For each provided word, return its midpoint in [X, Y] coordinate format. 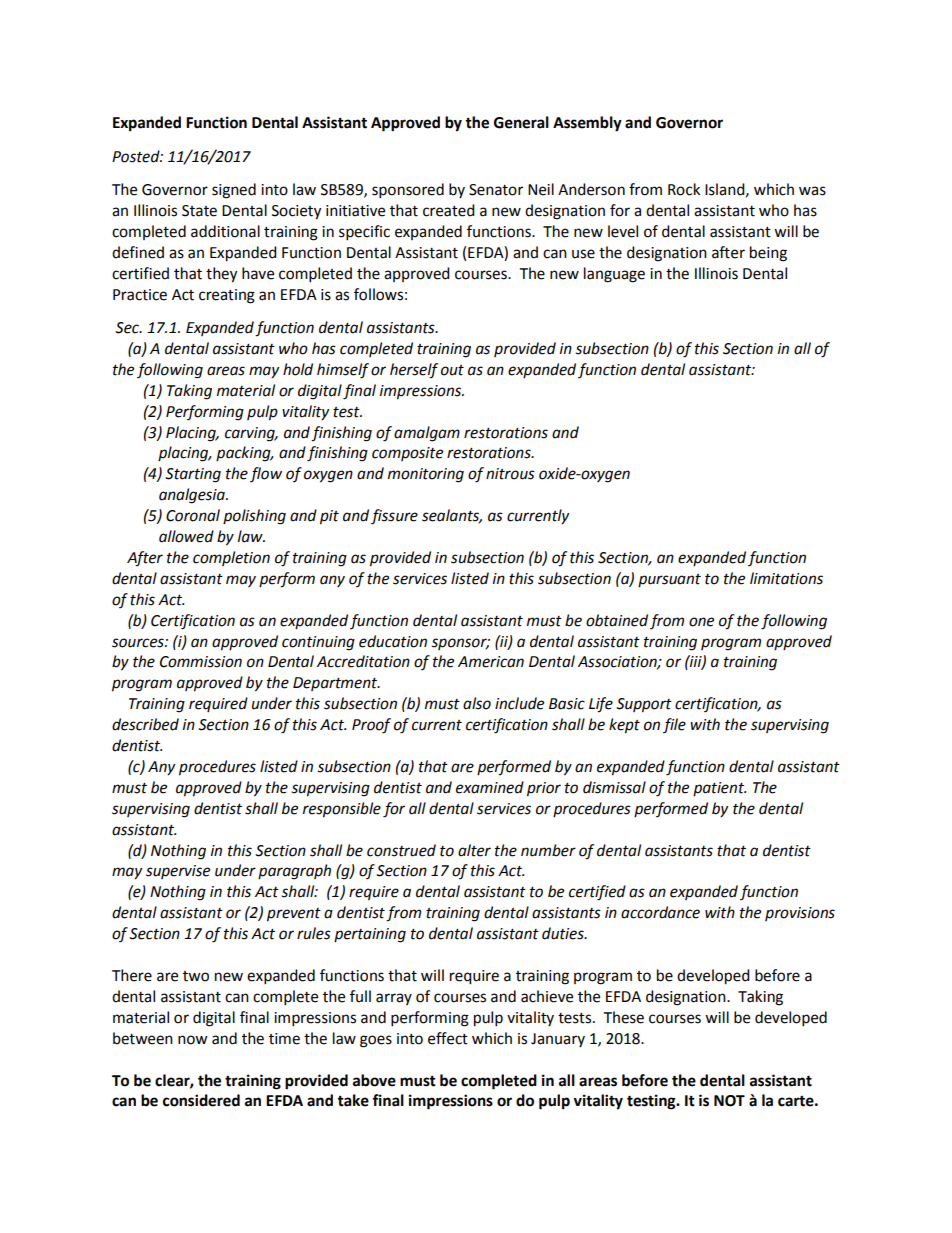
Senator [496, 190]
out [452, 370]
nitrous [510, 474]
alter [474, 850]
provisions [800, 914]
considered [201, 1100]
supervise [178, 872]
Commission [201, 662]
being [768, 254]
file [674, 725]
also [477, 703]
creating [227, 296]
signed [234, 191]
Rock [684, 189]
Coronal [193, 515]
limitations [786, 578]
